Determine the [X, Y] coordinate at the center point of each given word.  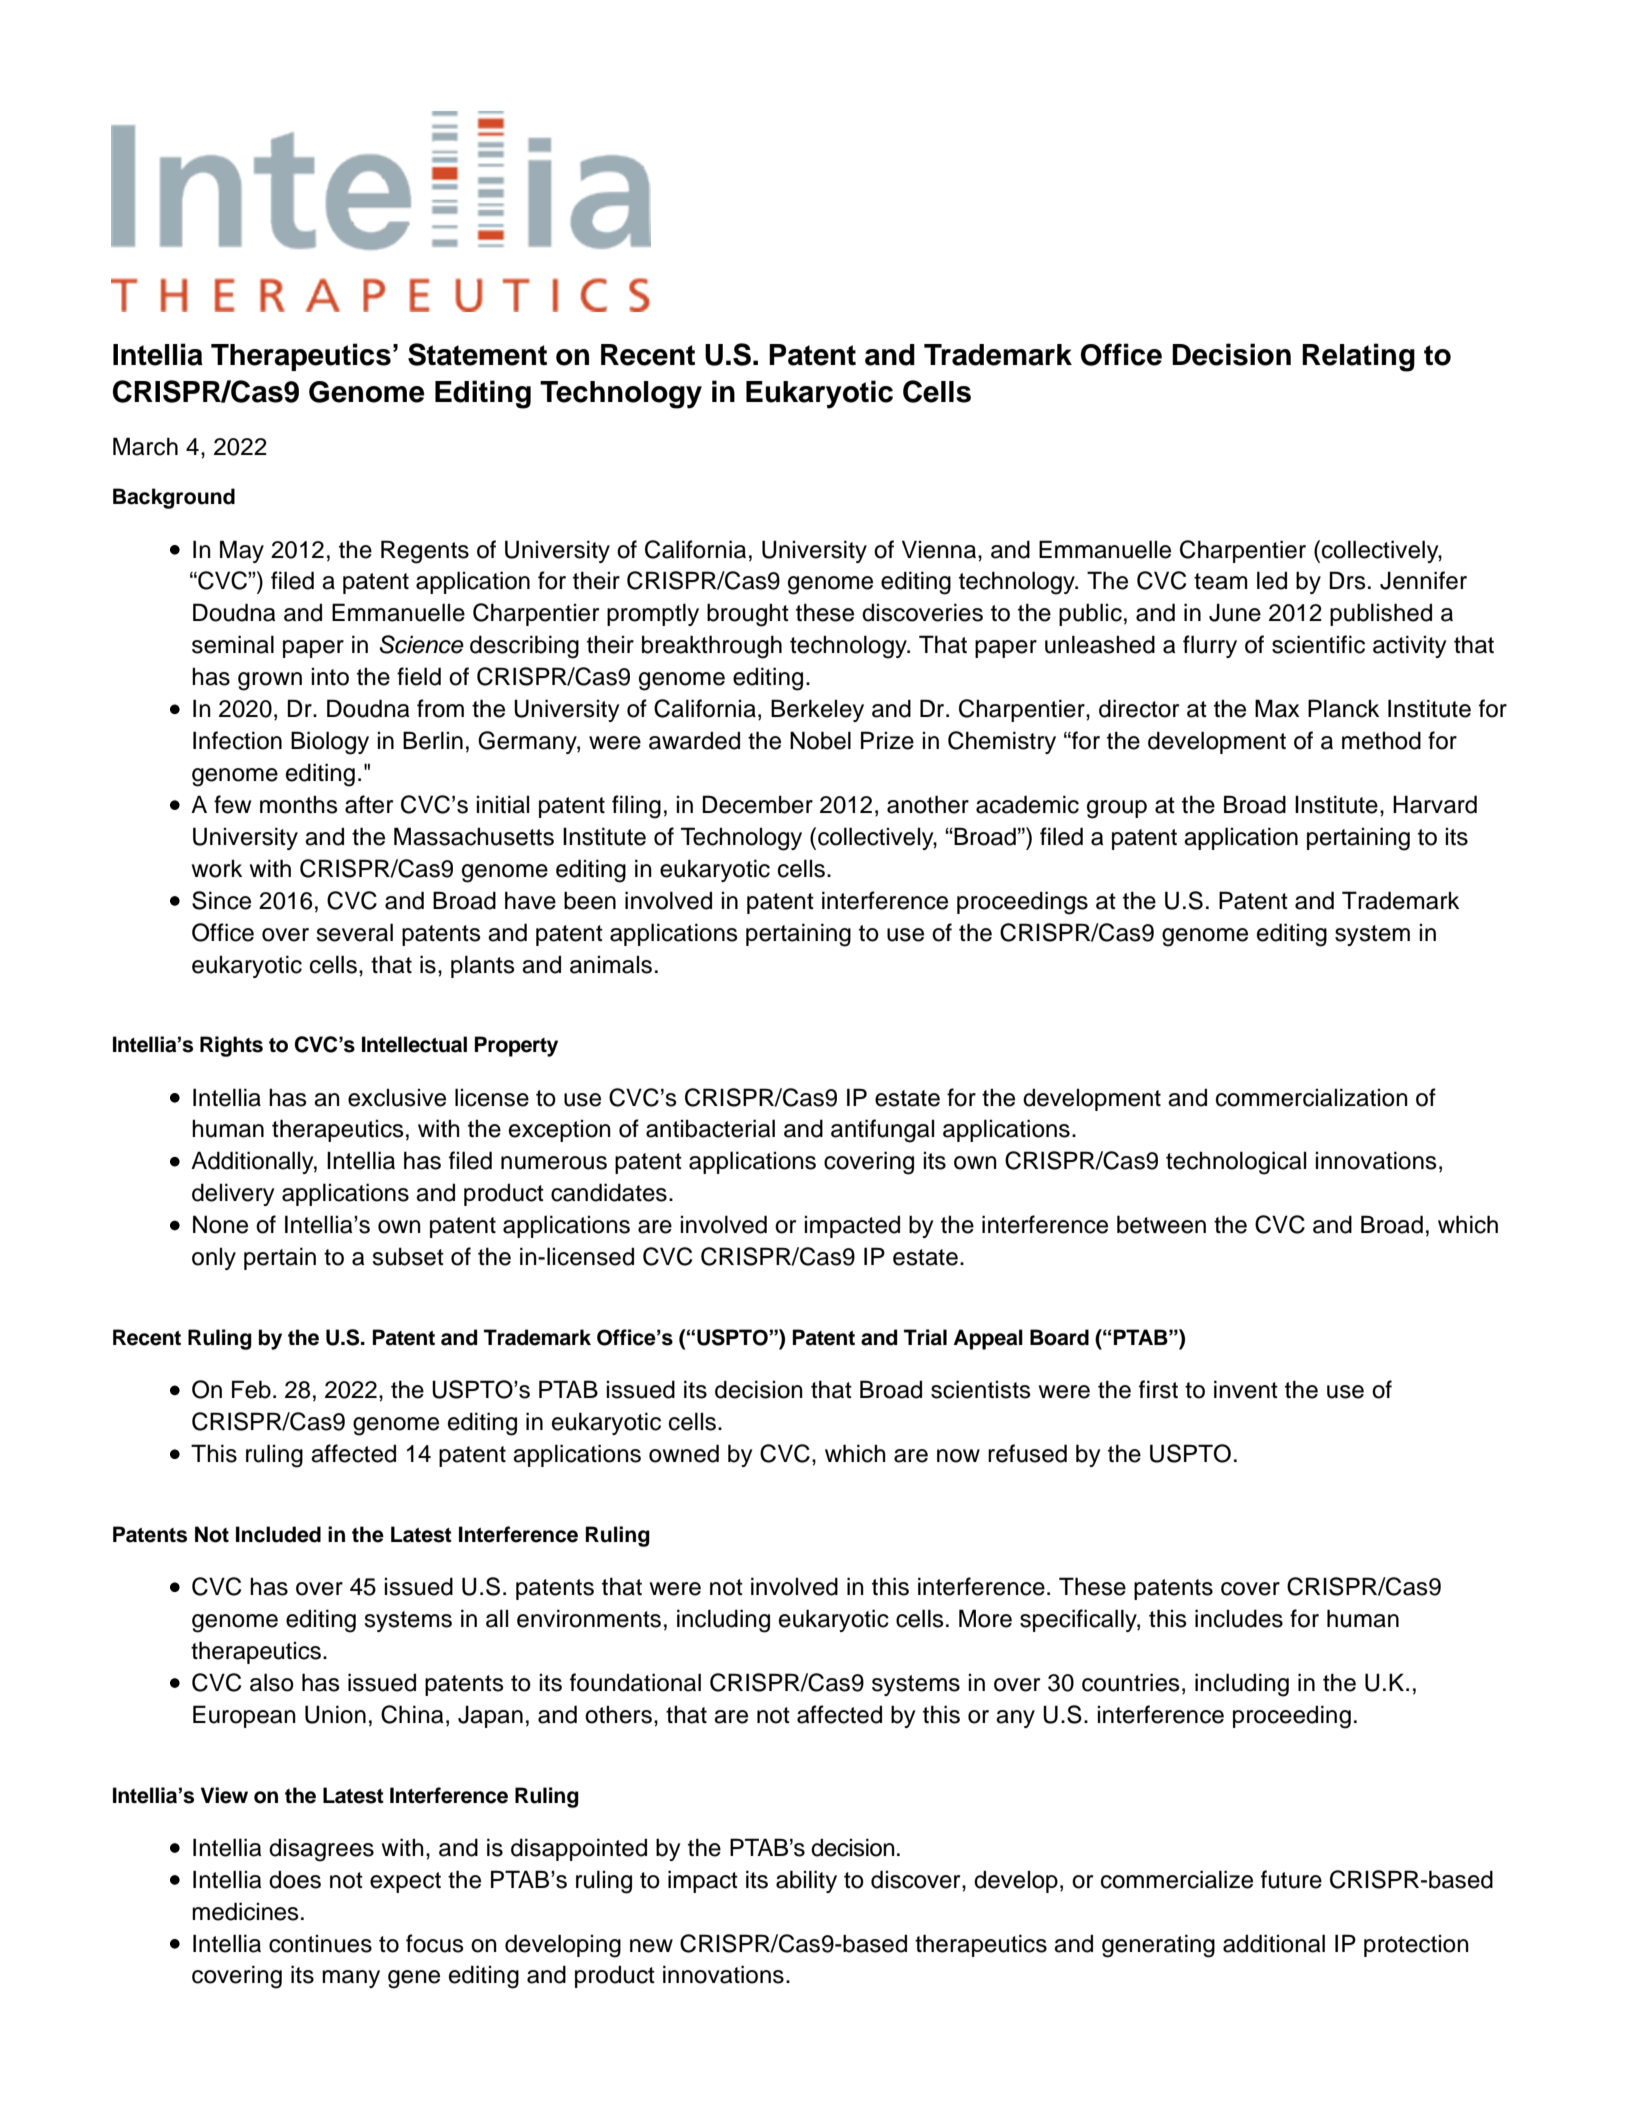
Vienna [940, 549]
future [1291, 1879]
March [145, 446]
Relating [1358, 357]
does [295, 1879]
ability [806, 1881]
